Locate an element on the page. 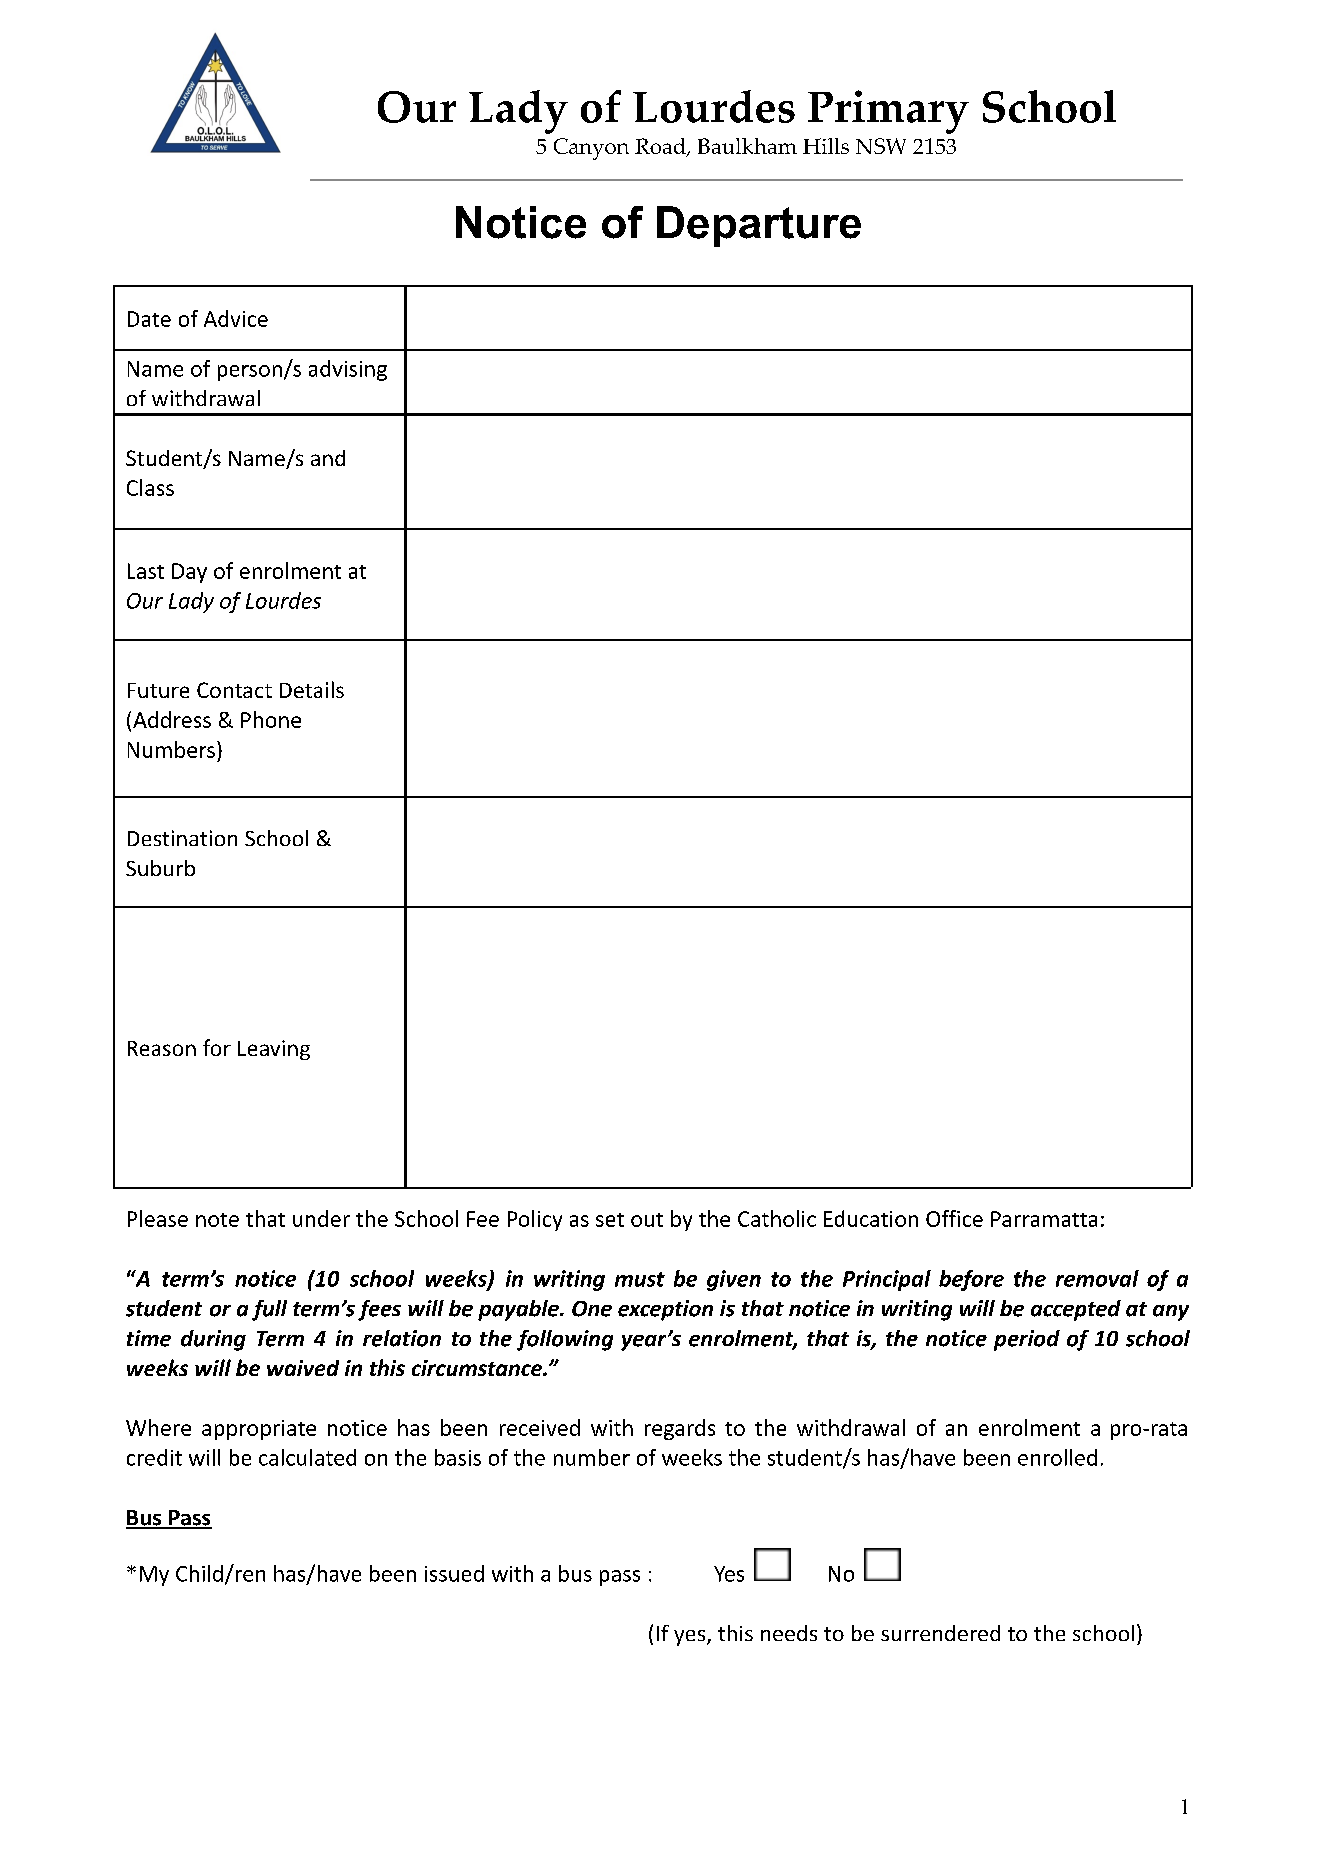 Image resolution: width=1317 pixels, height=1861 pixels. Road is located at coordinates (661, 147).
